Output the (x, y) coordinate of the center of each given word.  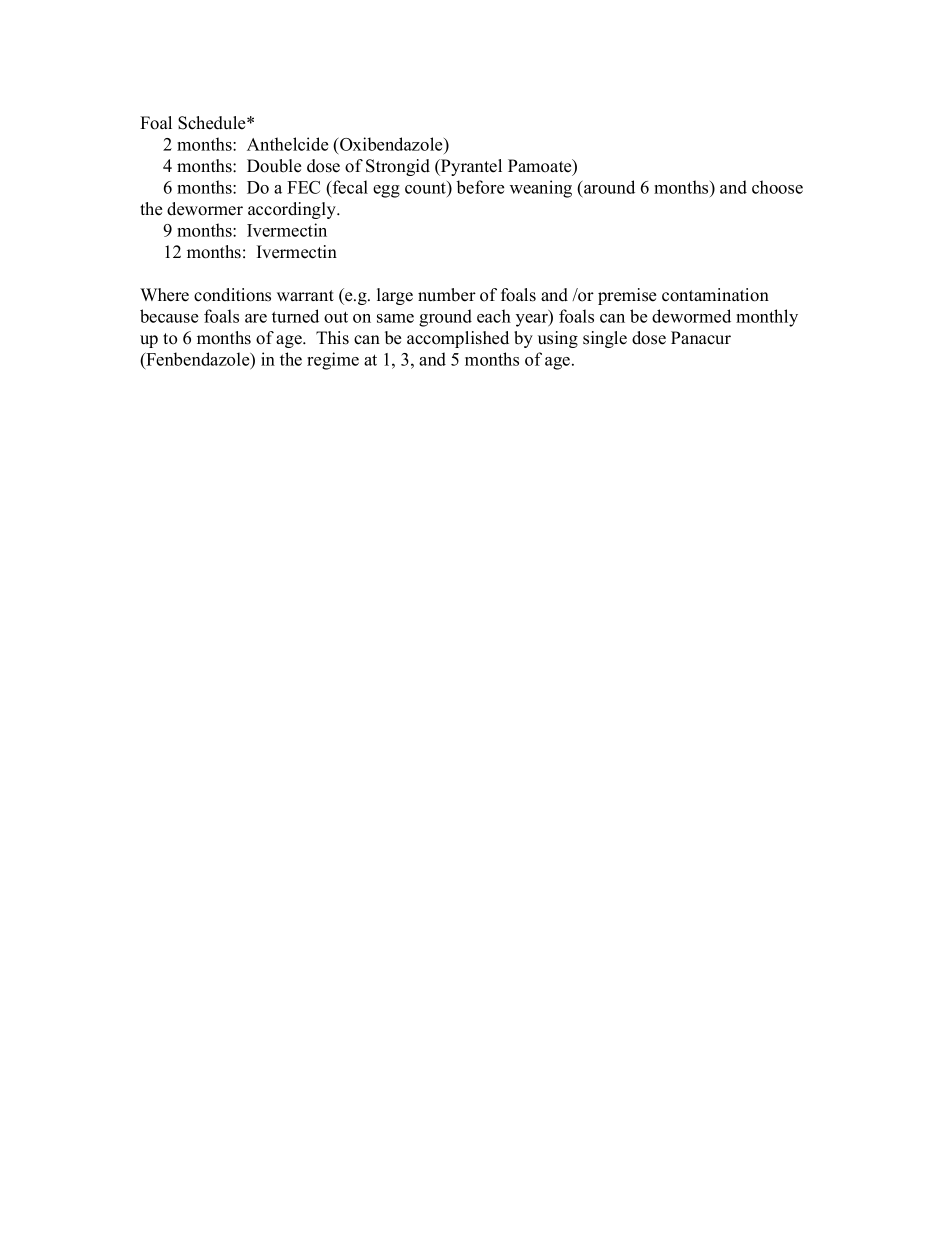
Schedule (213, 123)
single (605, 339)
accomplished (458, 339)
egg (386, 191)
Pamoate (541, 167)
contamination (715, 295)
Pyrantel (470, 167)
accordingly (293, 210)
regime (333, 361)
